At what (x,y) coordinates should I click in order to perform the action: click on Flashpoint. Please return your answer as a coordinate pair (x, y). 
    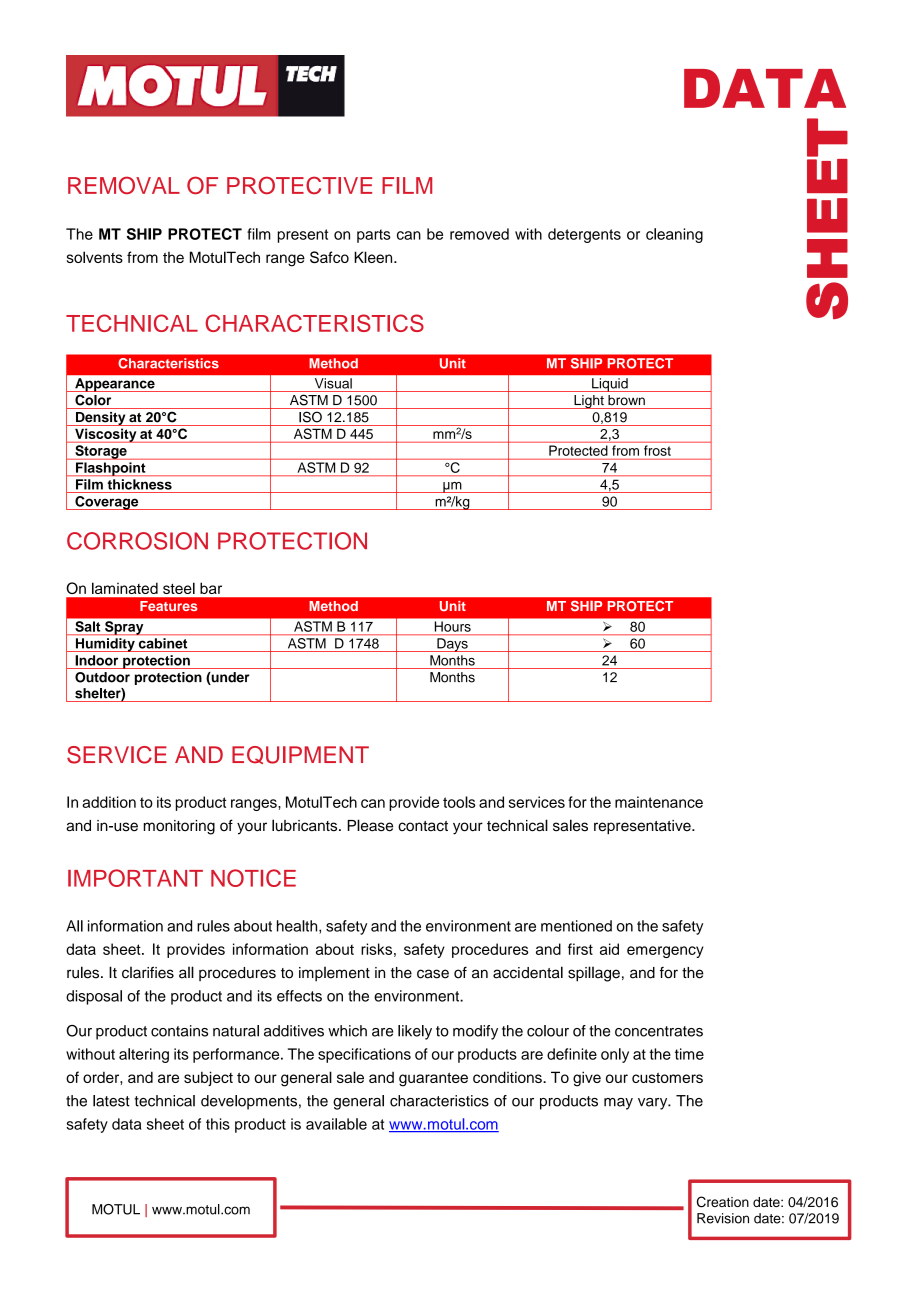
    Looking at the image, I should click on (110, 469).
